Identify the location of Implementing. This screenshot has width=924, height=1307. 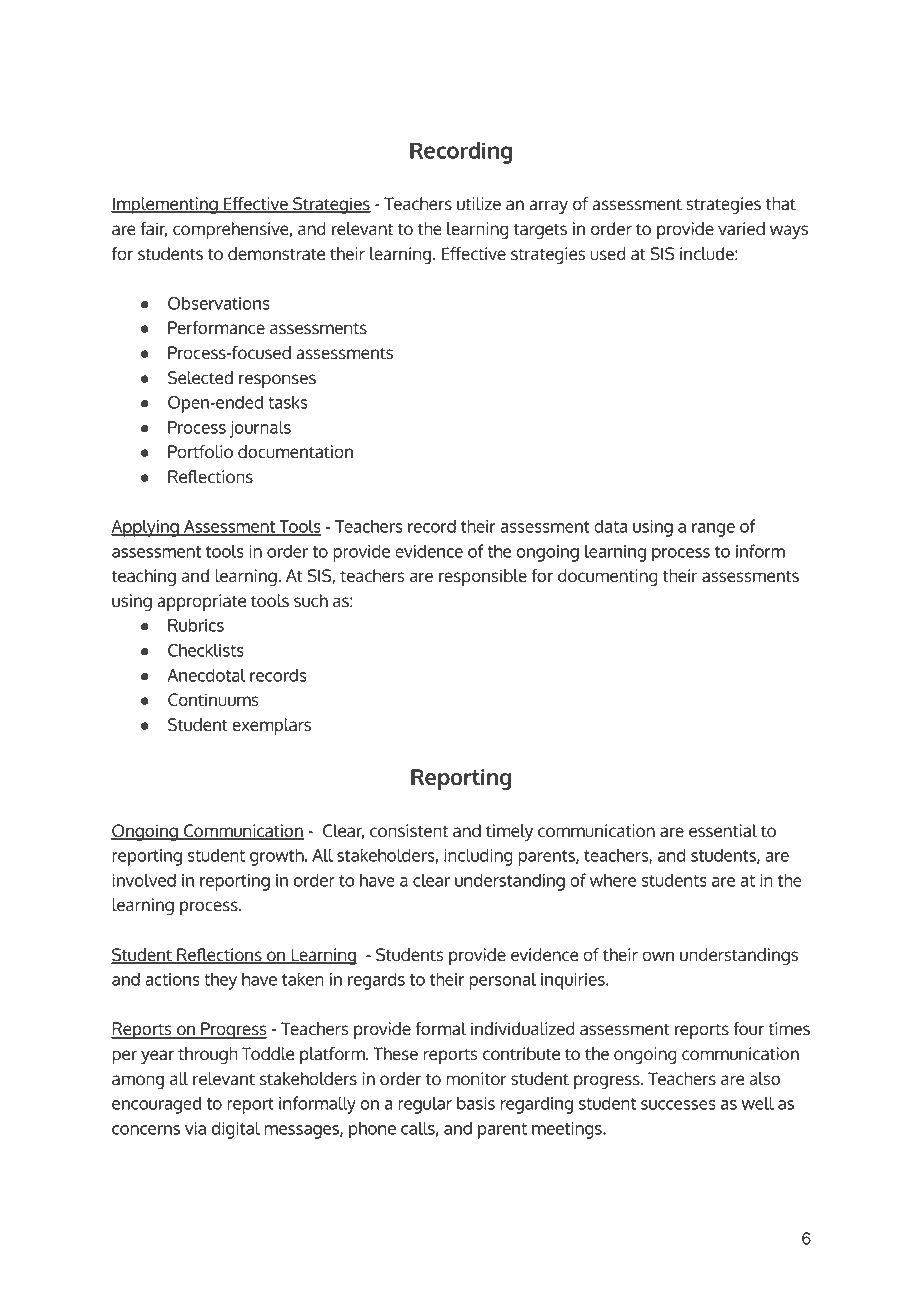
(165, 206).
